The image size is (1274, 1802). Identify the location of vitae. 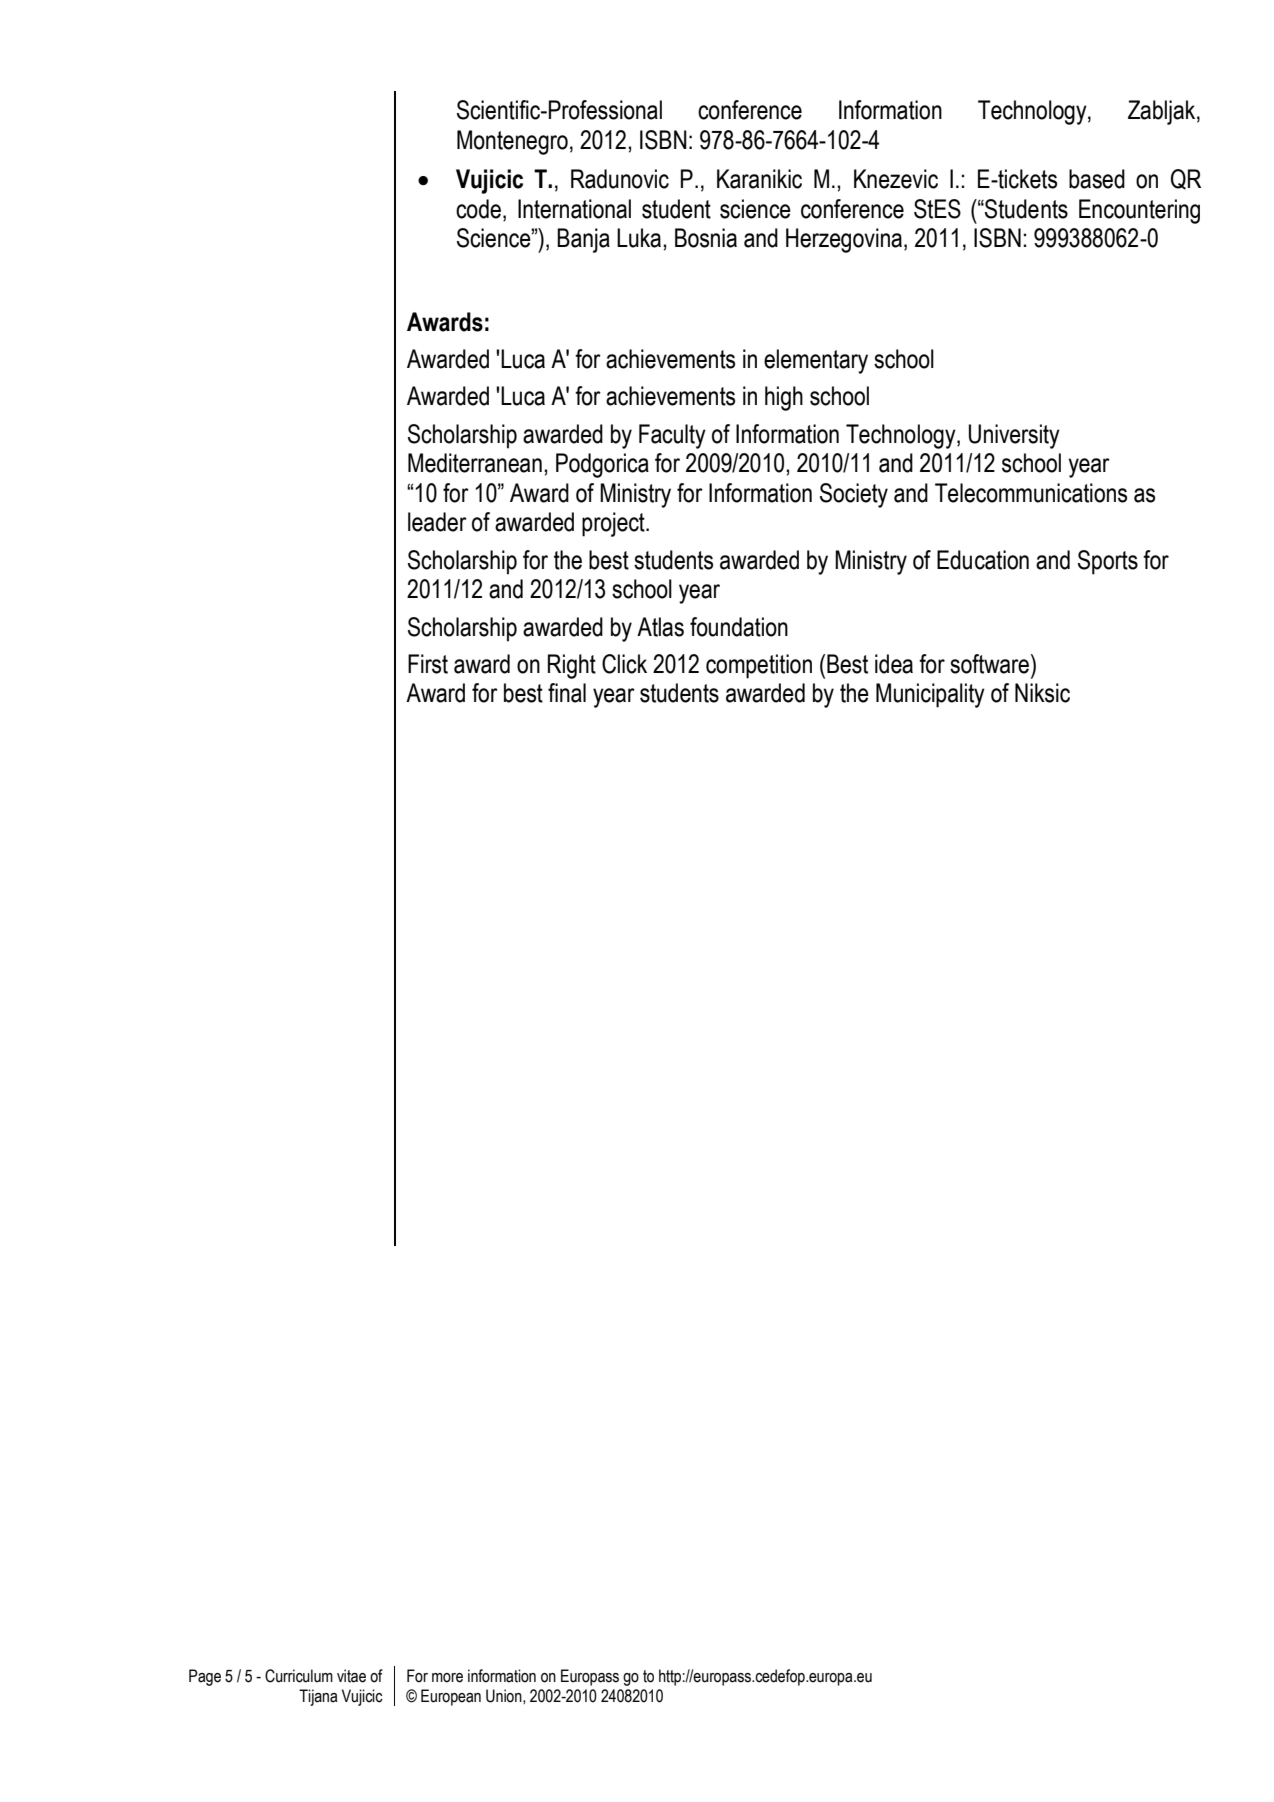
(351, 1676).
